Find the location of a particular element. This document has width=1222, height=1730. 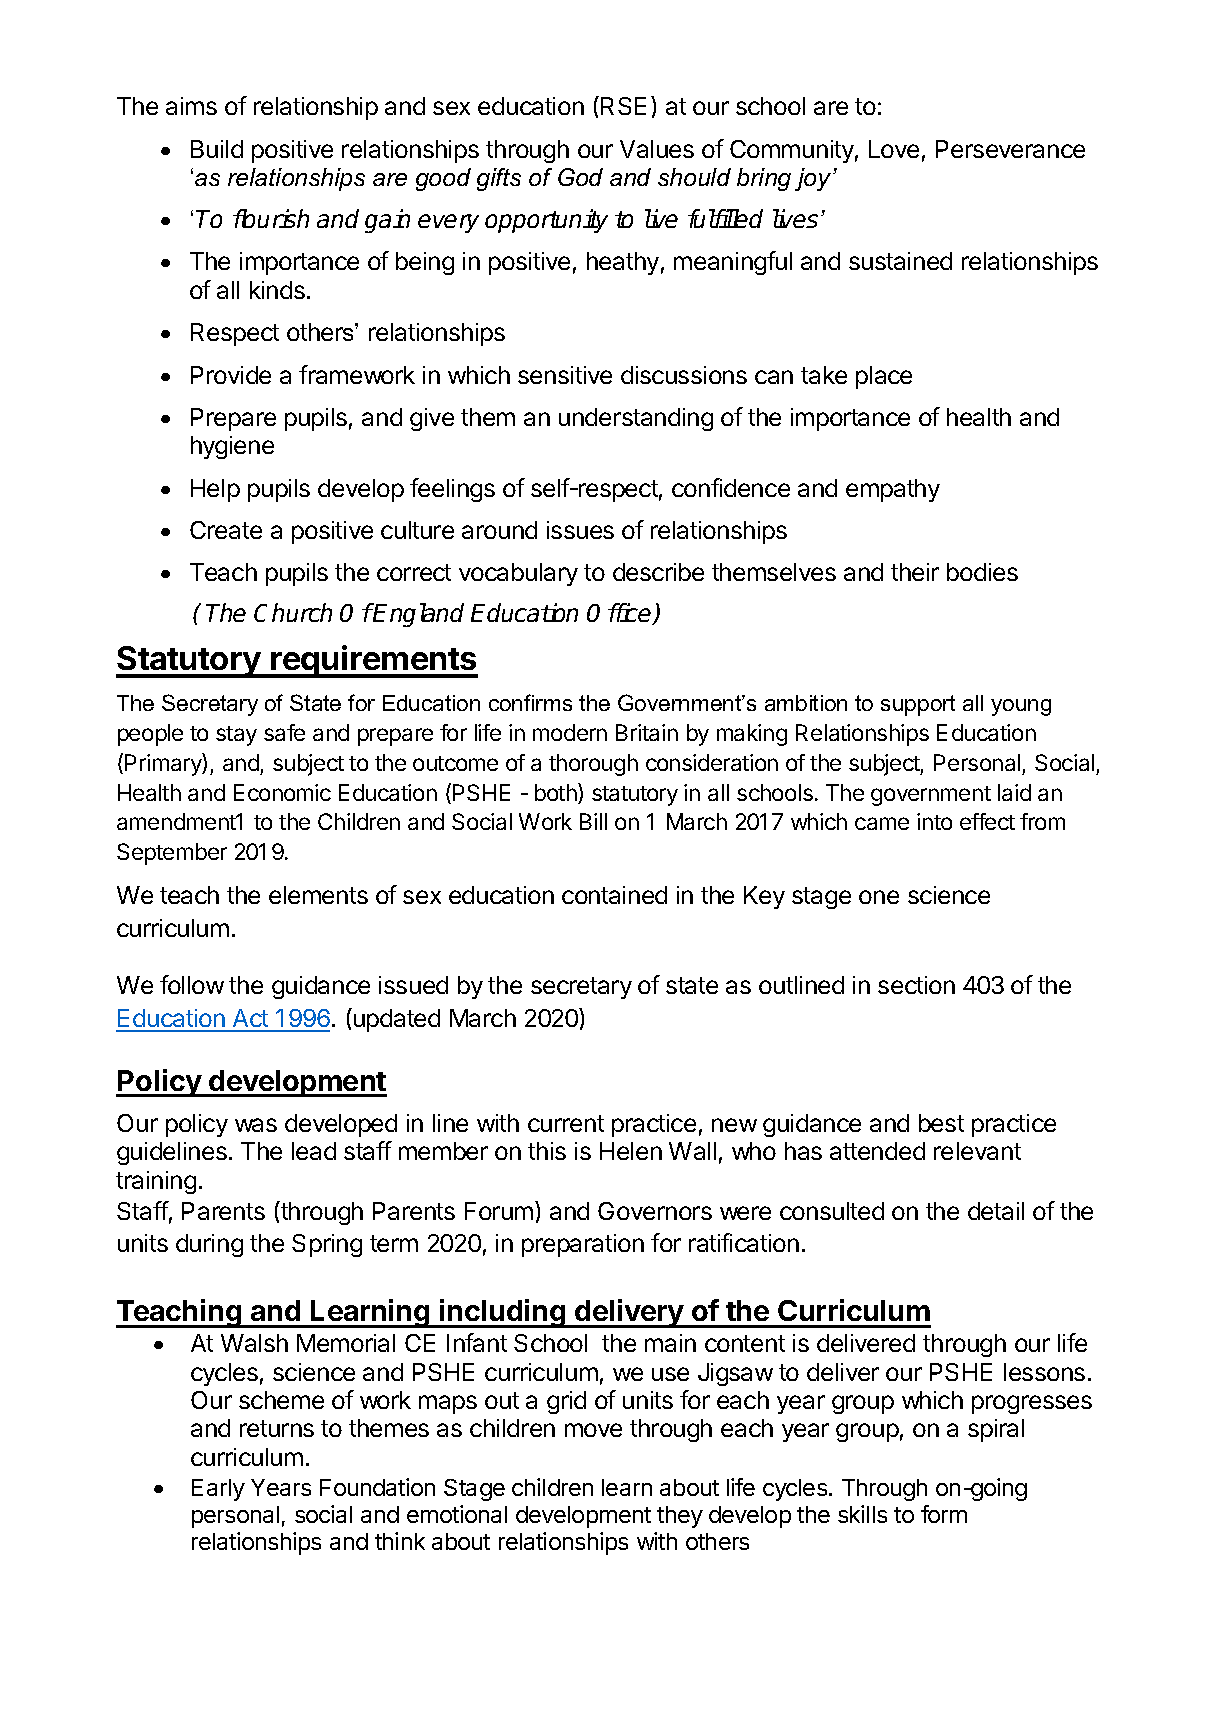

issues is located at coordinates (580, 530).
